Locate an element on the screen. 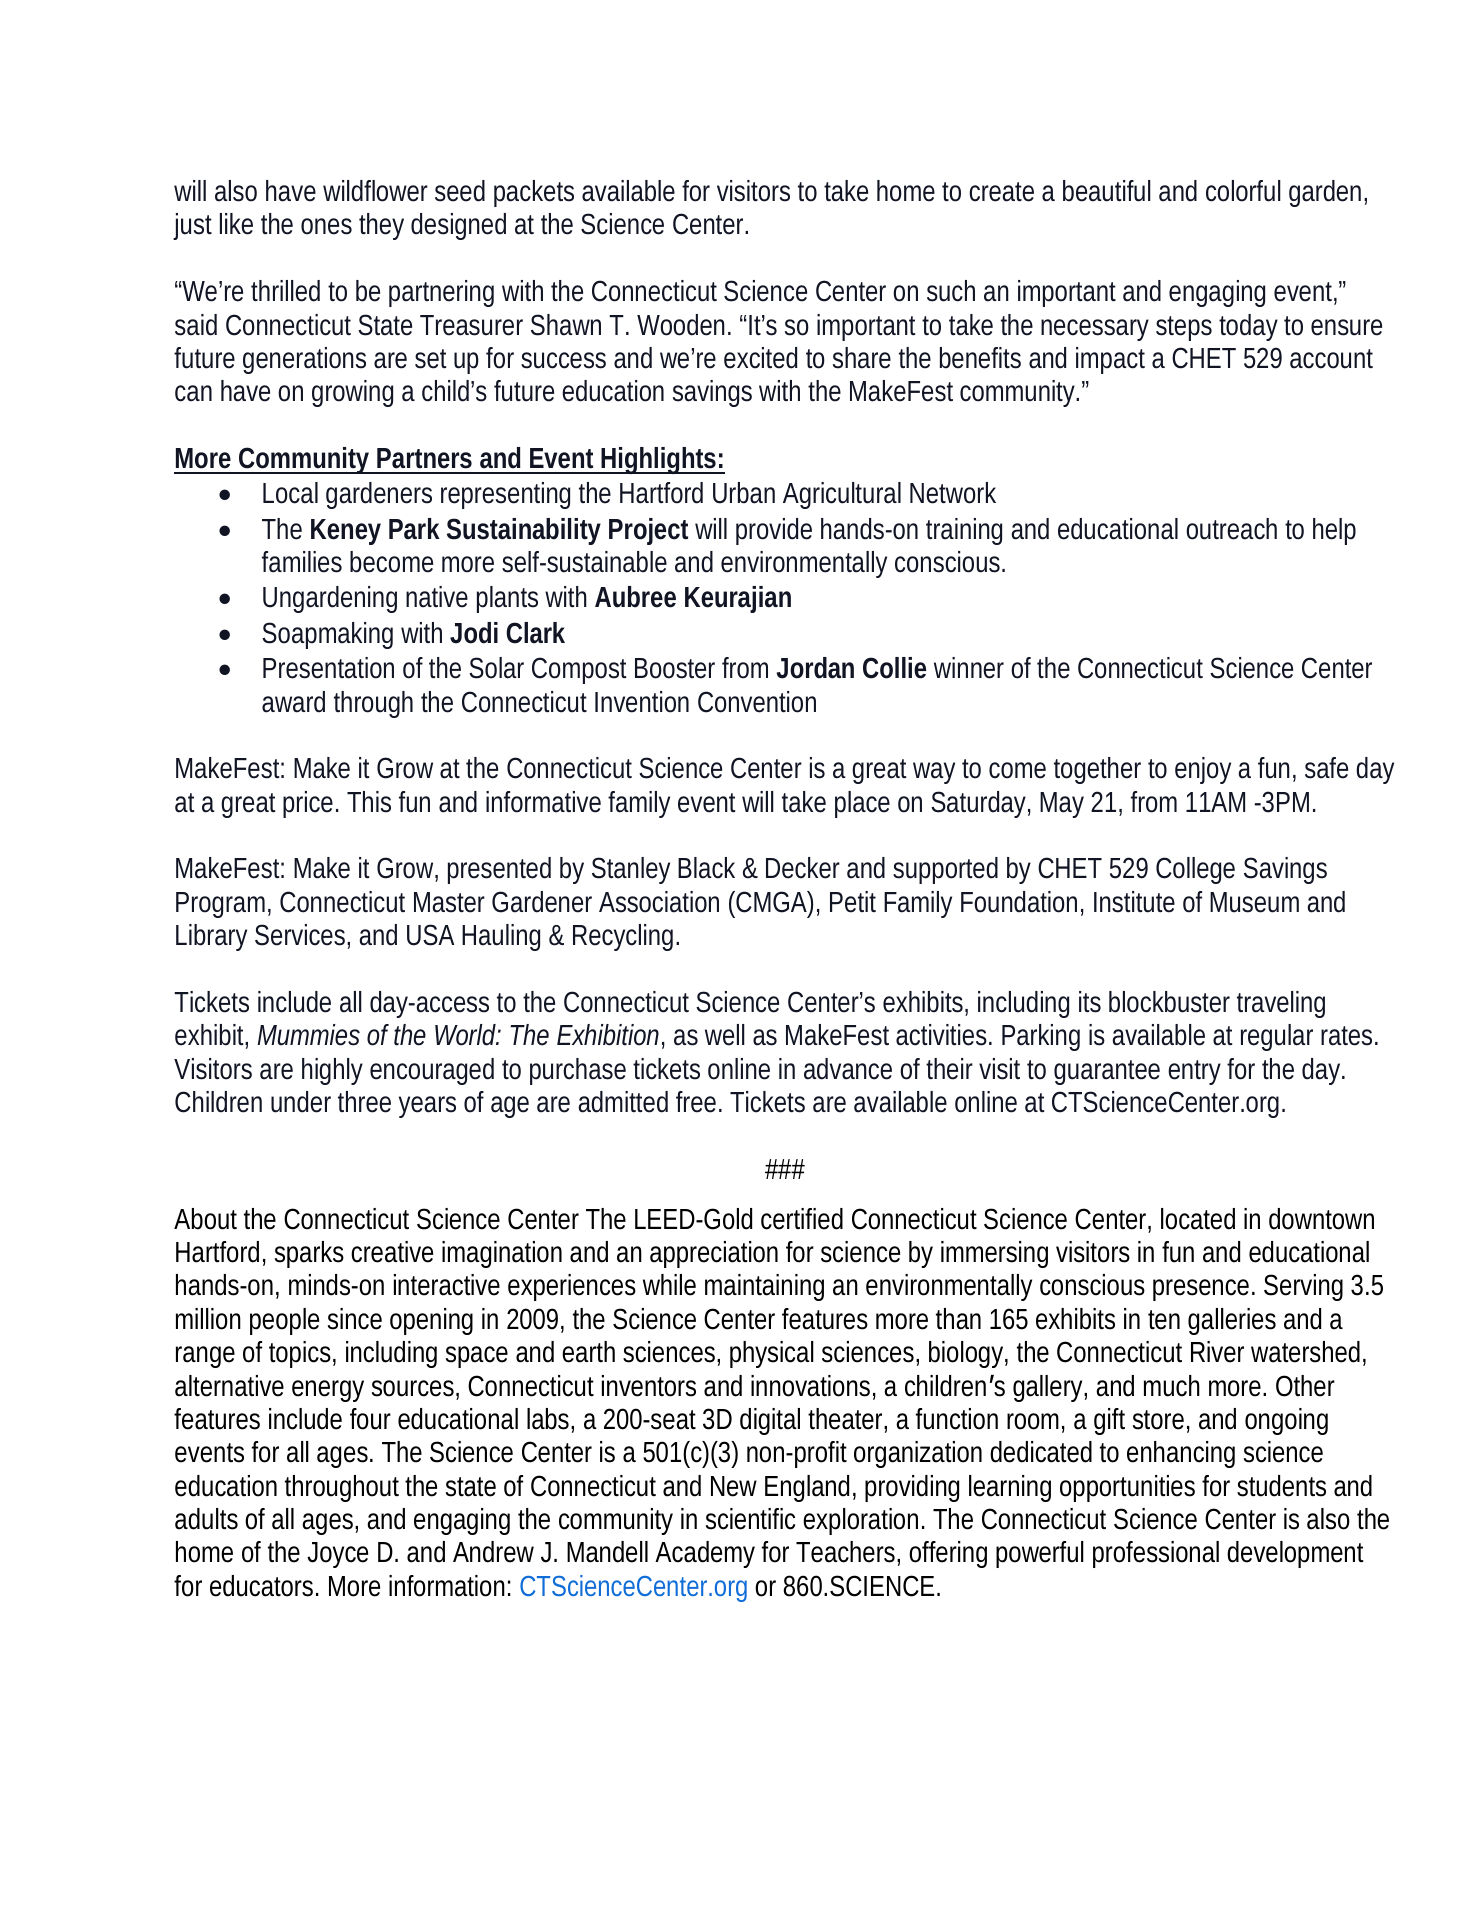  creative is located at coordinates (392, 1252).
